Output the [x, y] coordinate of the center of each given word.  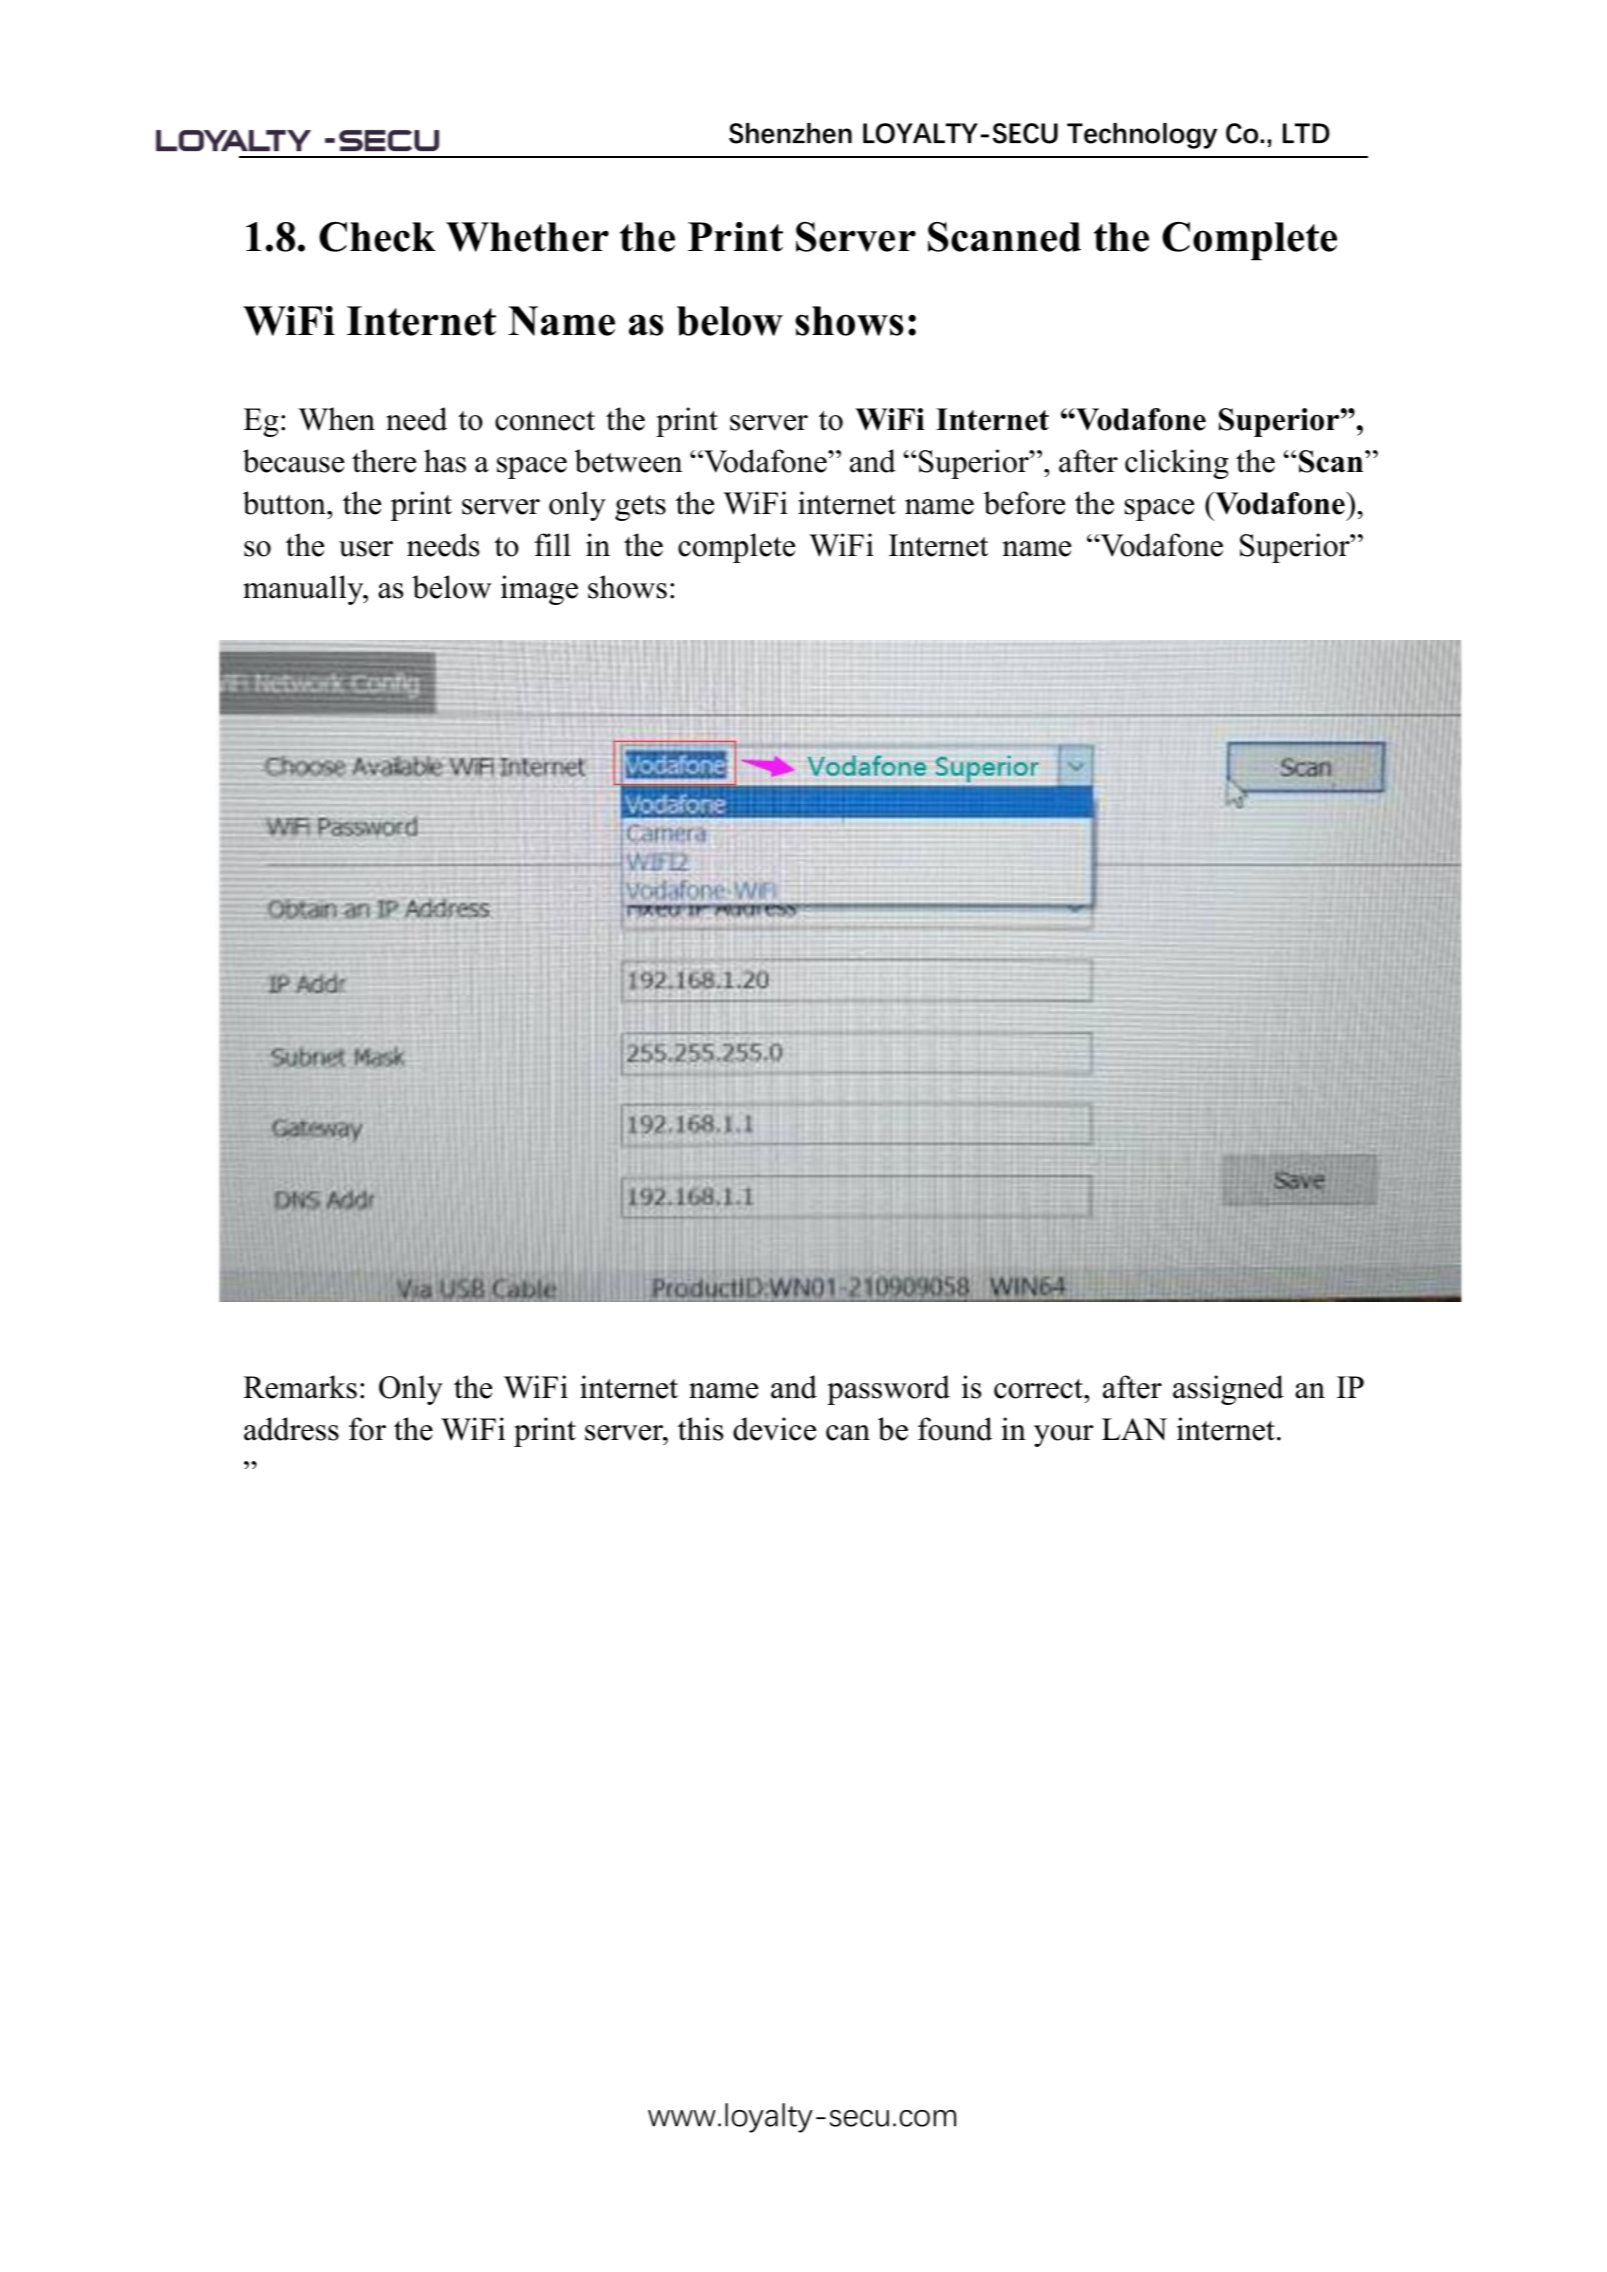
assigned [1228, 1390]
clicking [1177, 464]
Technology [1142, 136]
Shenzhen [790, 133]
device [774, 1429]
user [366, 549]
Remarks [300, 1387]
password [888, 1390]
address [291, 1429]
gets [640, 508]
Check [377, 237]
